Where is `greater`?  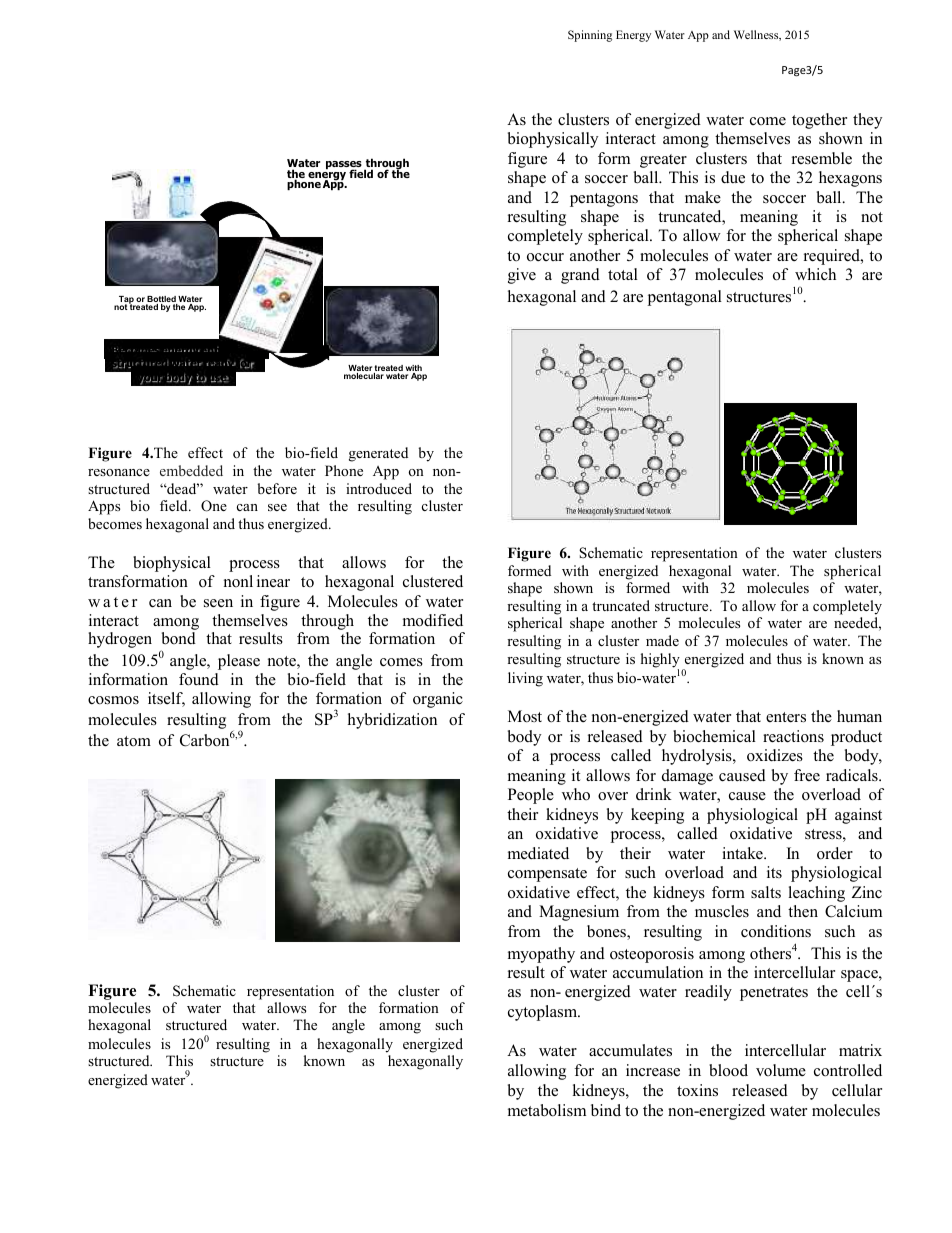
greater is located at coordinates (663, 161).
